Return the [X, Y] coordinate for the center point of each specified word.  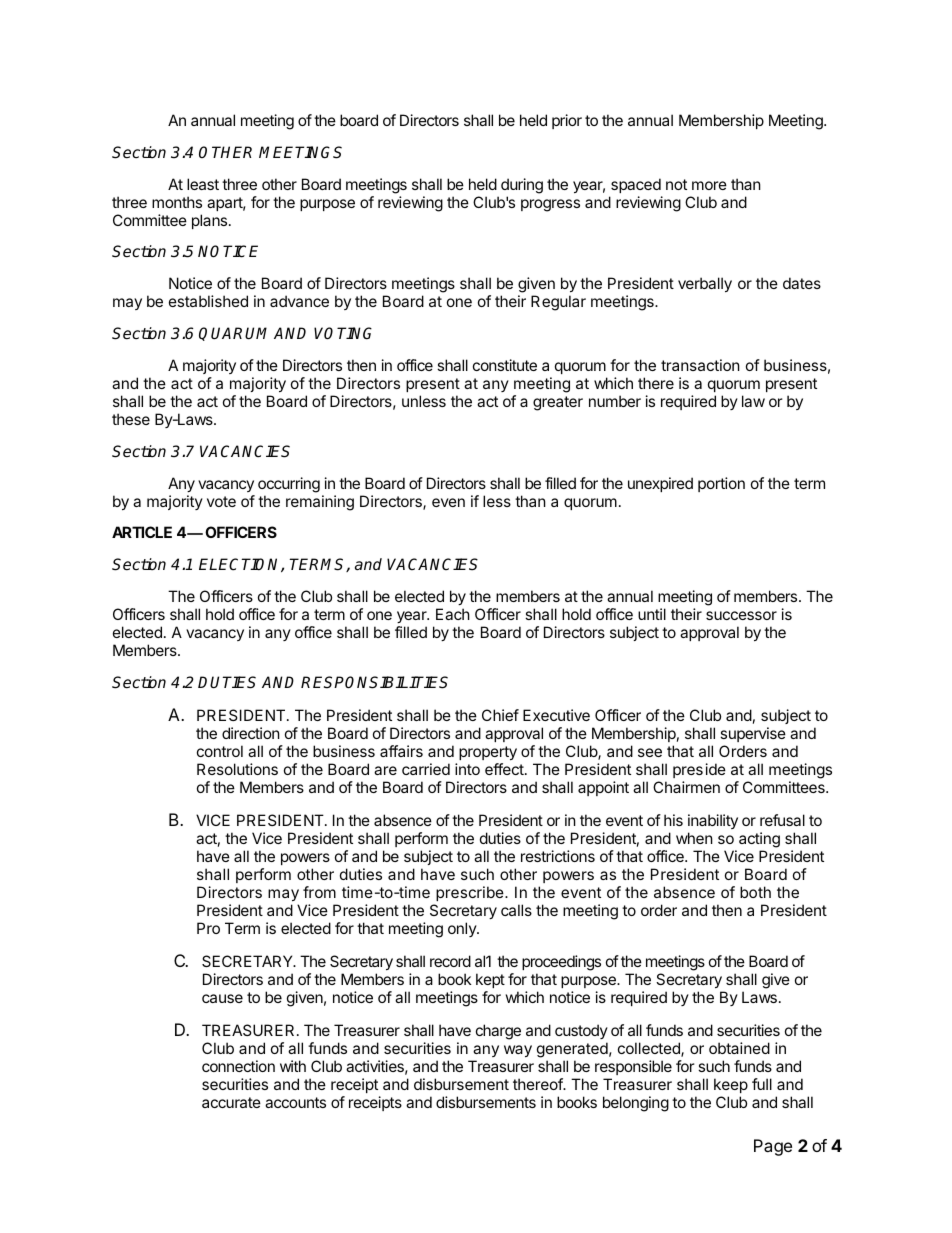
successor [741, 615]
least [203, 184]
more [709, 185]
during [522, 186]
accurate [231, 1102]
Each [453, 614]
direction [251, 733]
